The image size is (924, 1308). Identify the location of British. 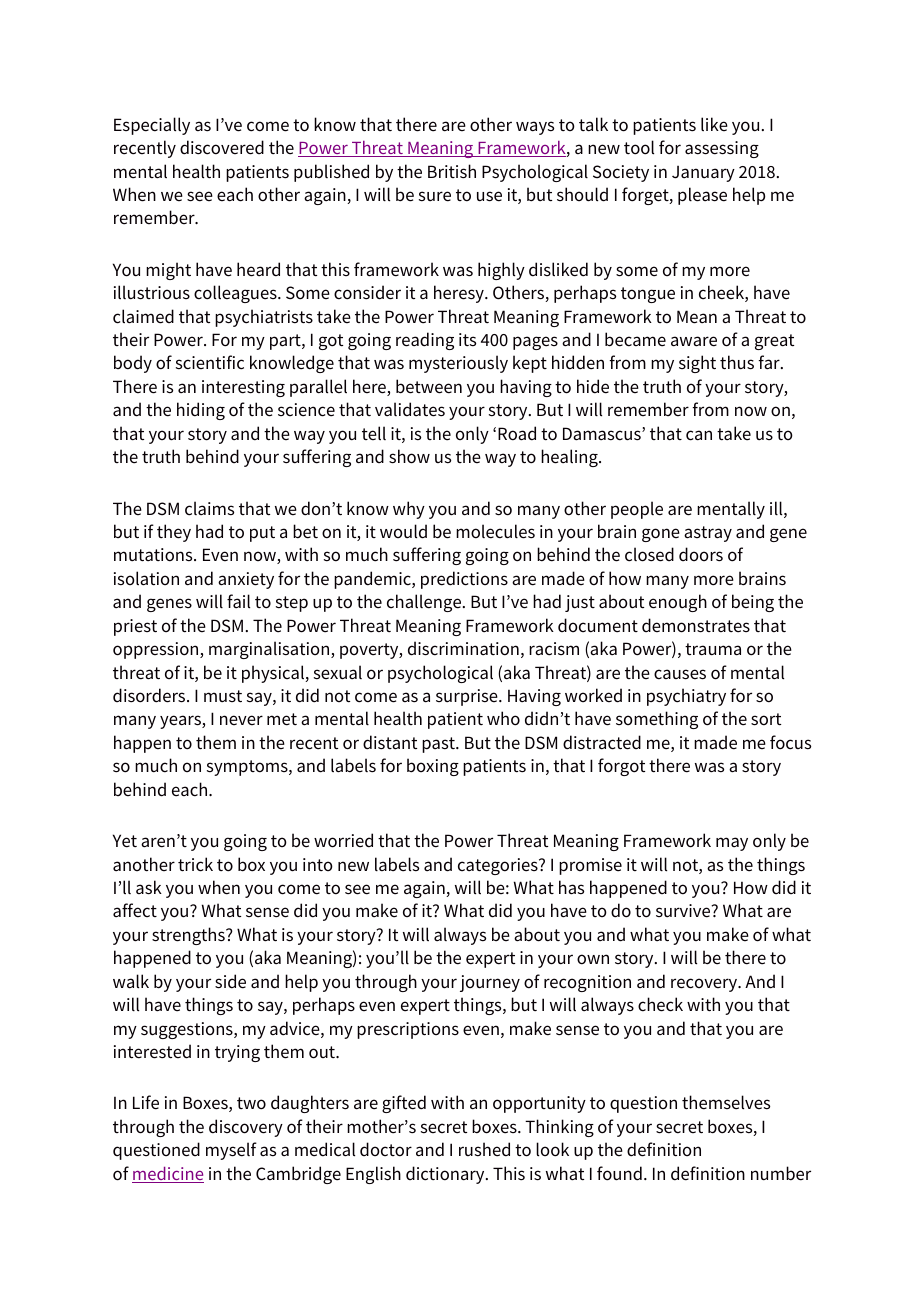
(452, 171).
